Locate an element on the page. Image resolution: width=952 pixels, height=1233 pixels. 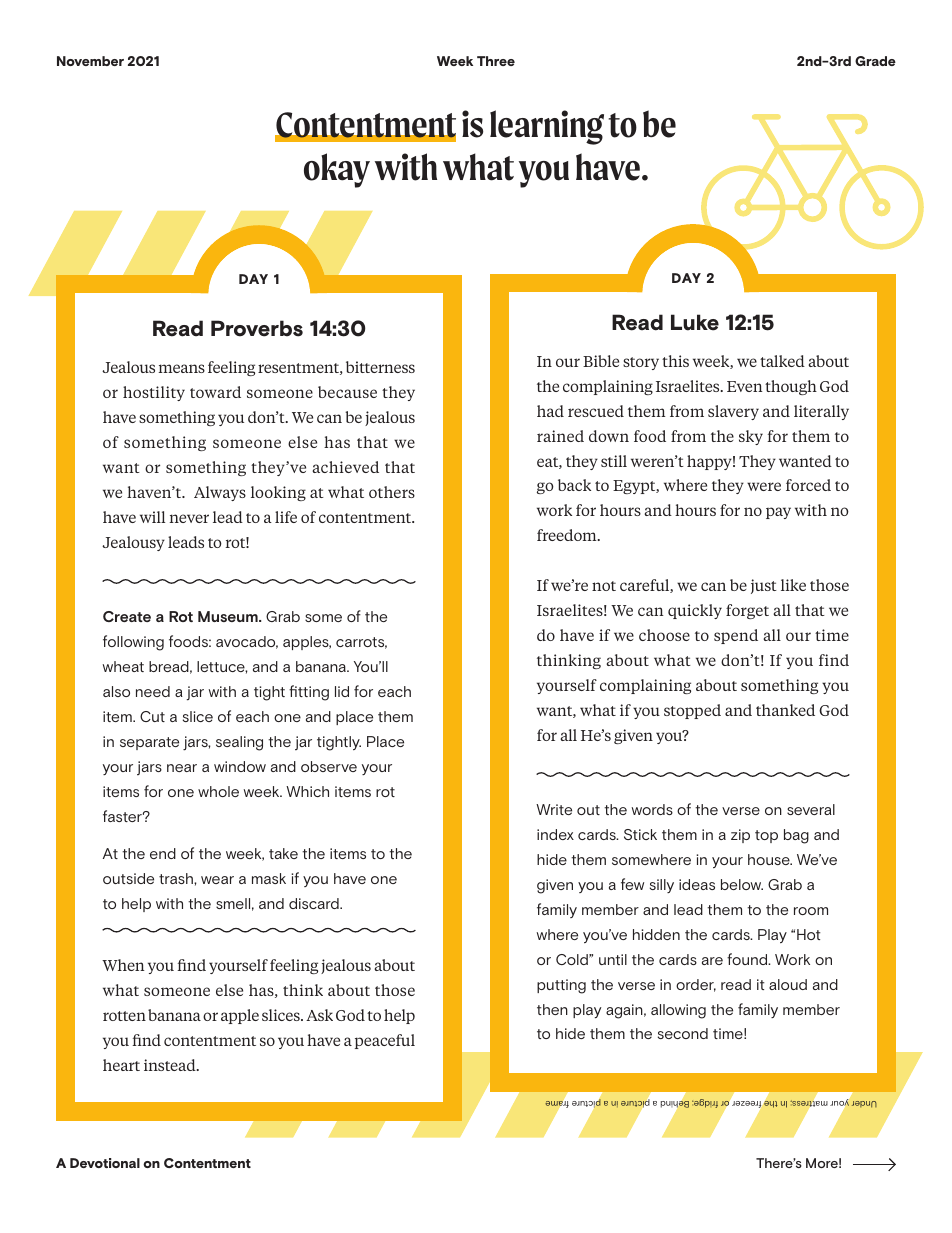
house is located at coordinates (770, 859).
